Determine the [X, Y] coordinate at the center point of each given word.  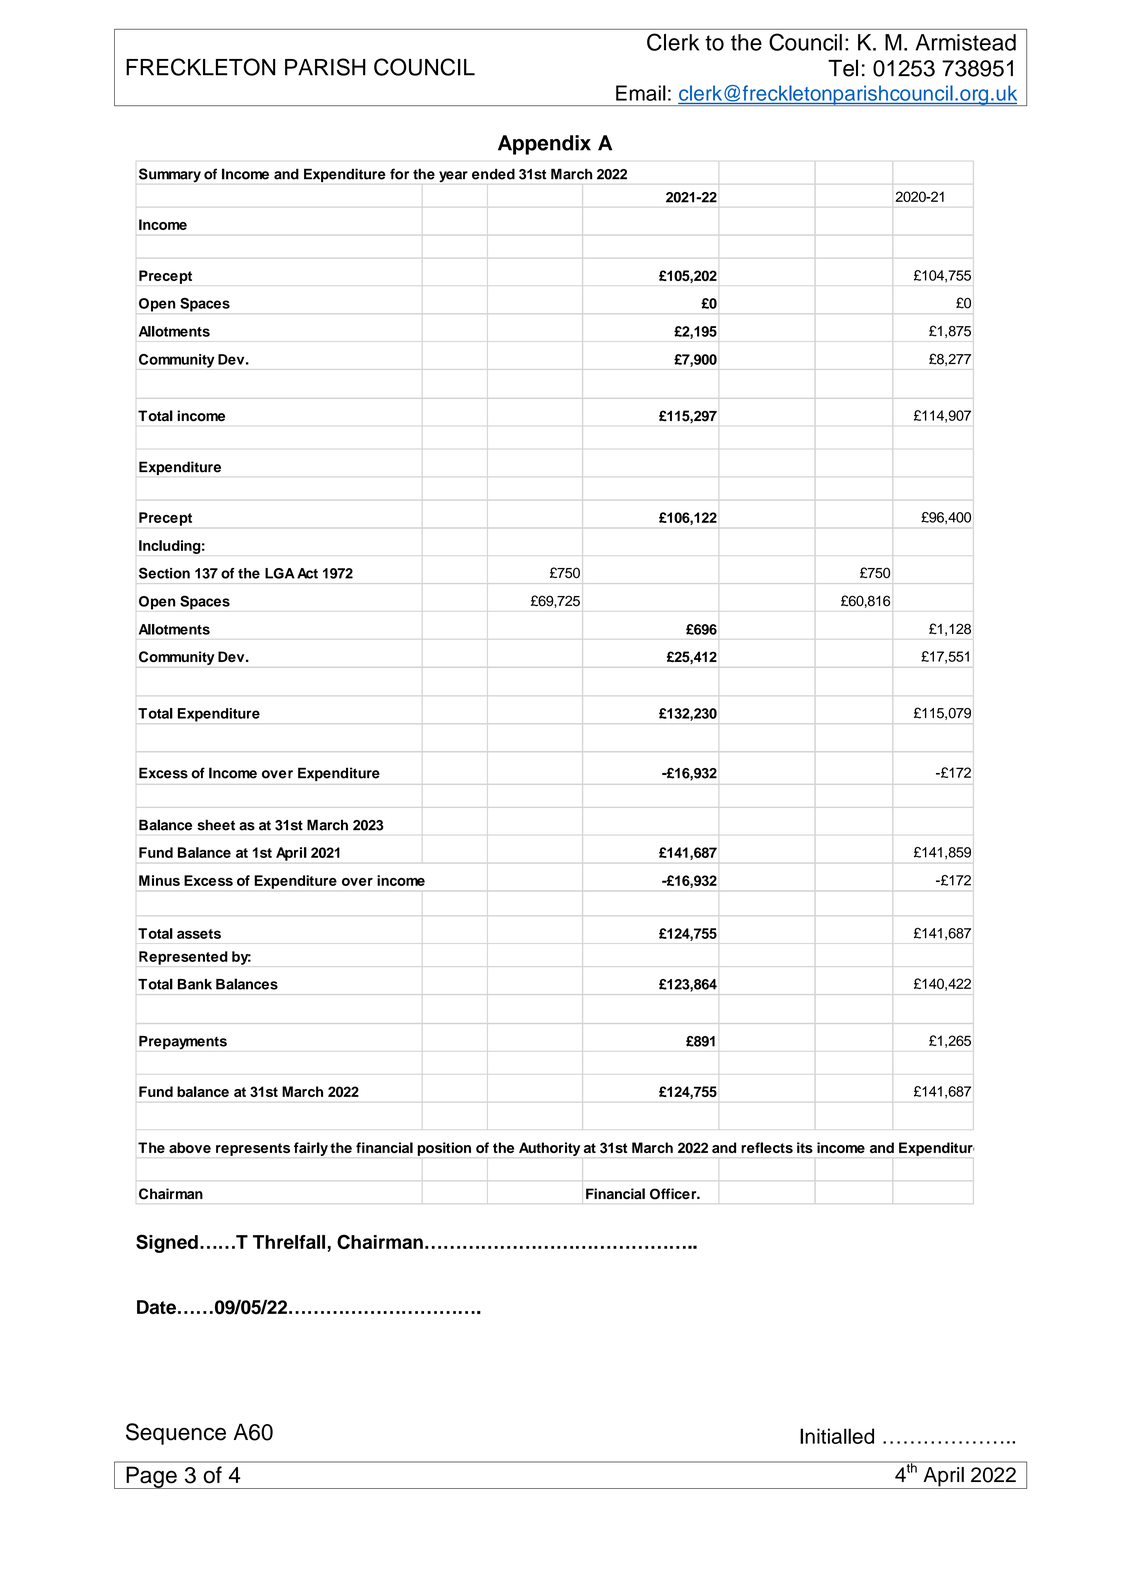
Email [641, 93]
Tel [843, 68]
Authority [549, 1149]
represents [253, 1149]
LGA [280, 573]
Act [307, 573]
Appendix [544, 145]
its [805, 1147]
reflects [767, 1147]
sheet [216, 825]
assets [199, 934]
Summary [170, 175]
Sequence [176, 1434]
